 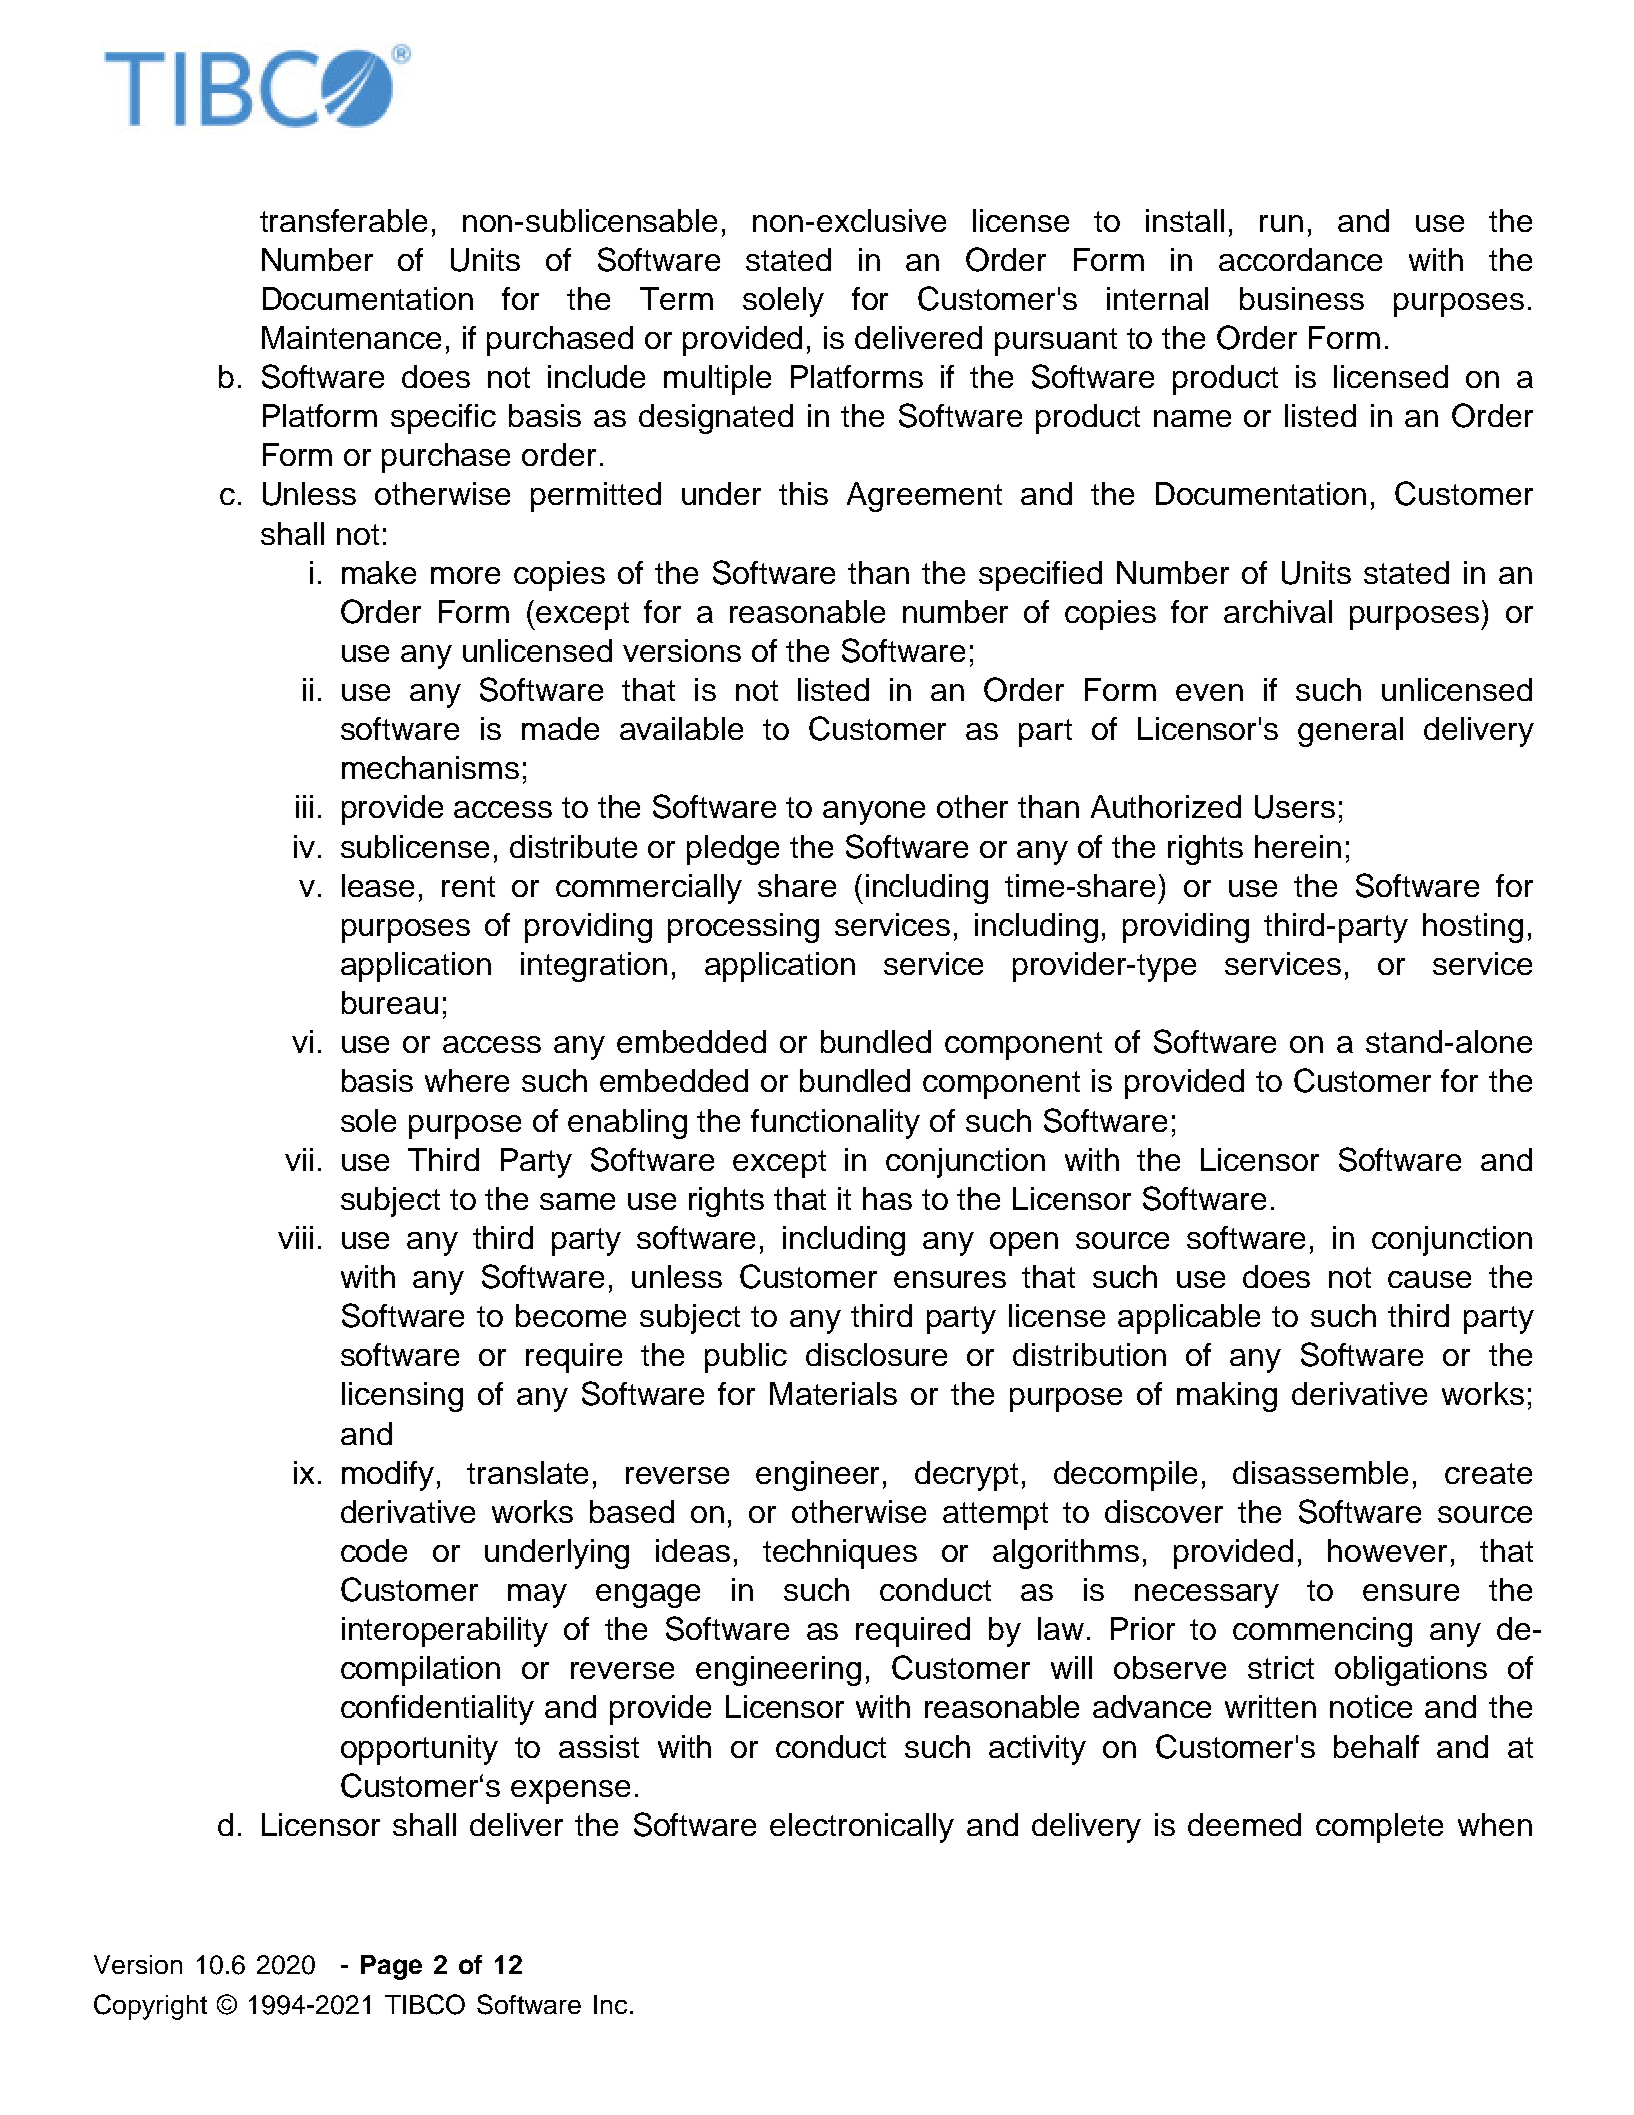 What do you see at coordinates (343, 220) in the screenshot?
I see `transferable` at bounding box center [343, 220].
